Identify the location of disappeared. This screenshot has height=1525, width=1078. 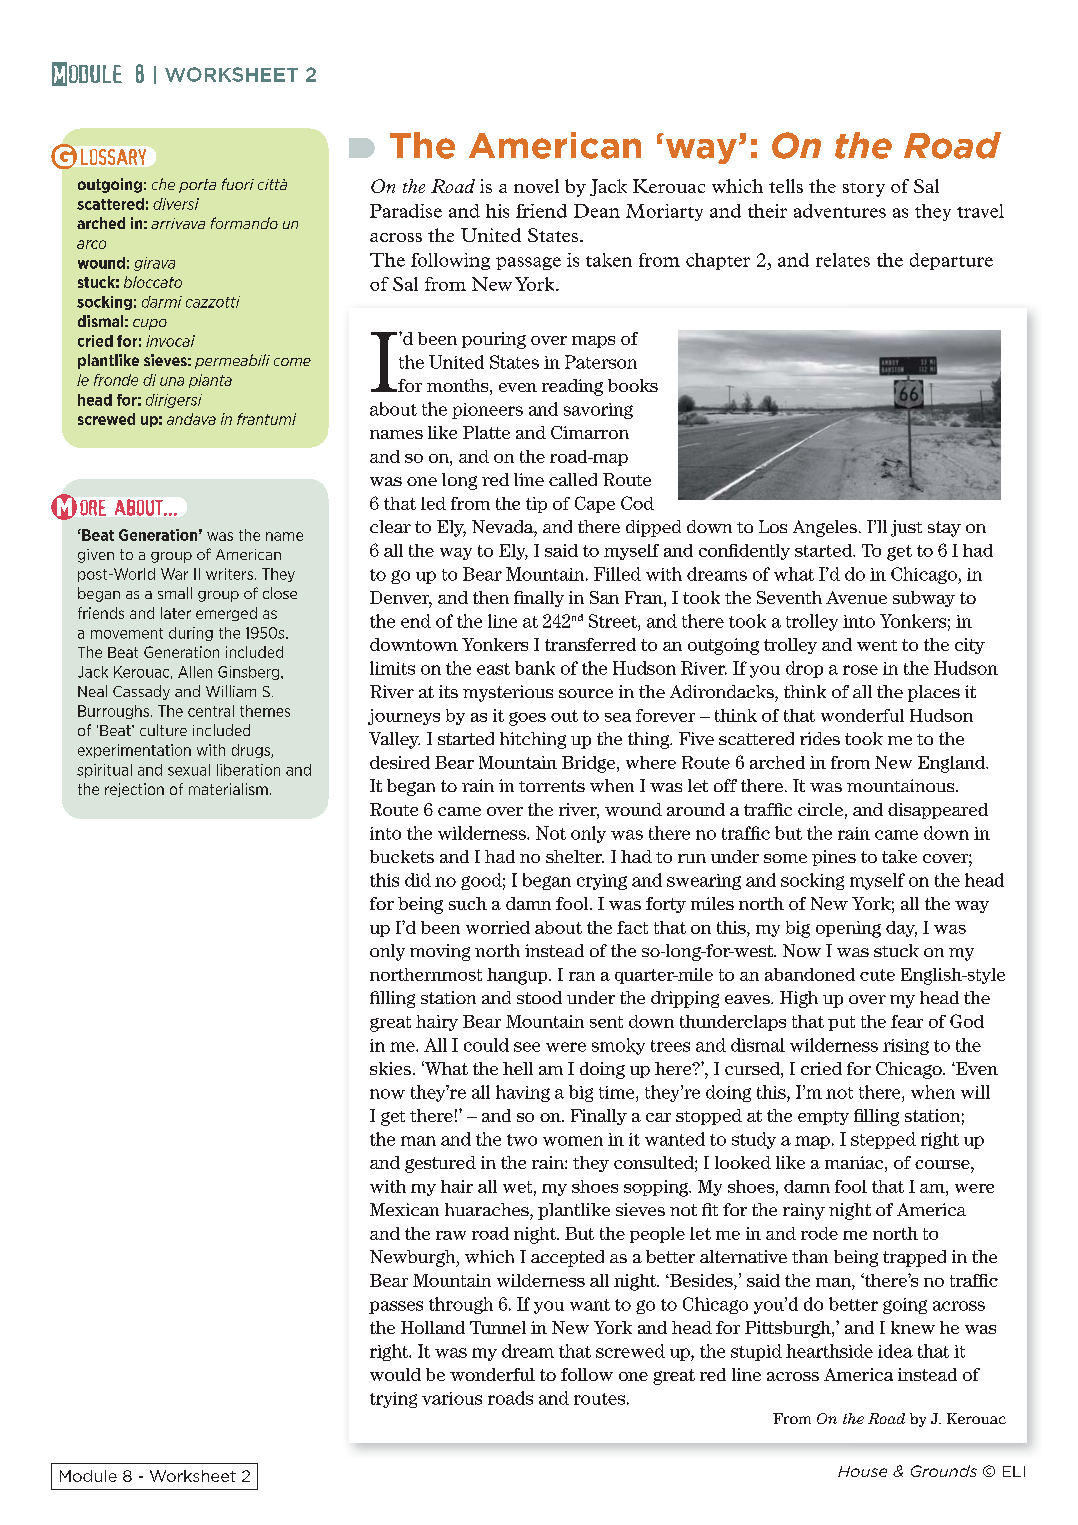
(938, 811).
